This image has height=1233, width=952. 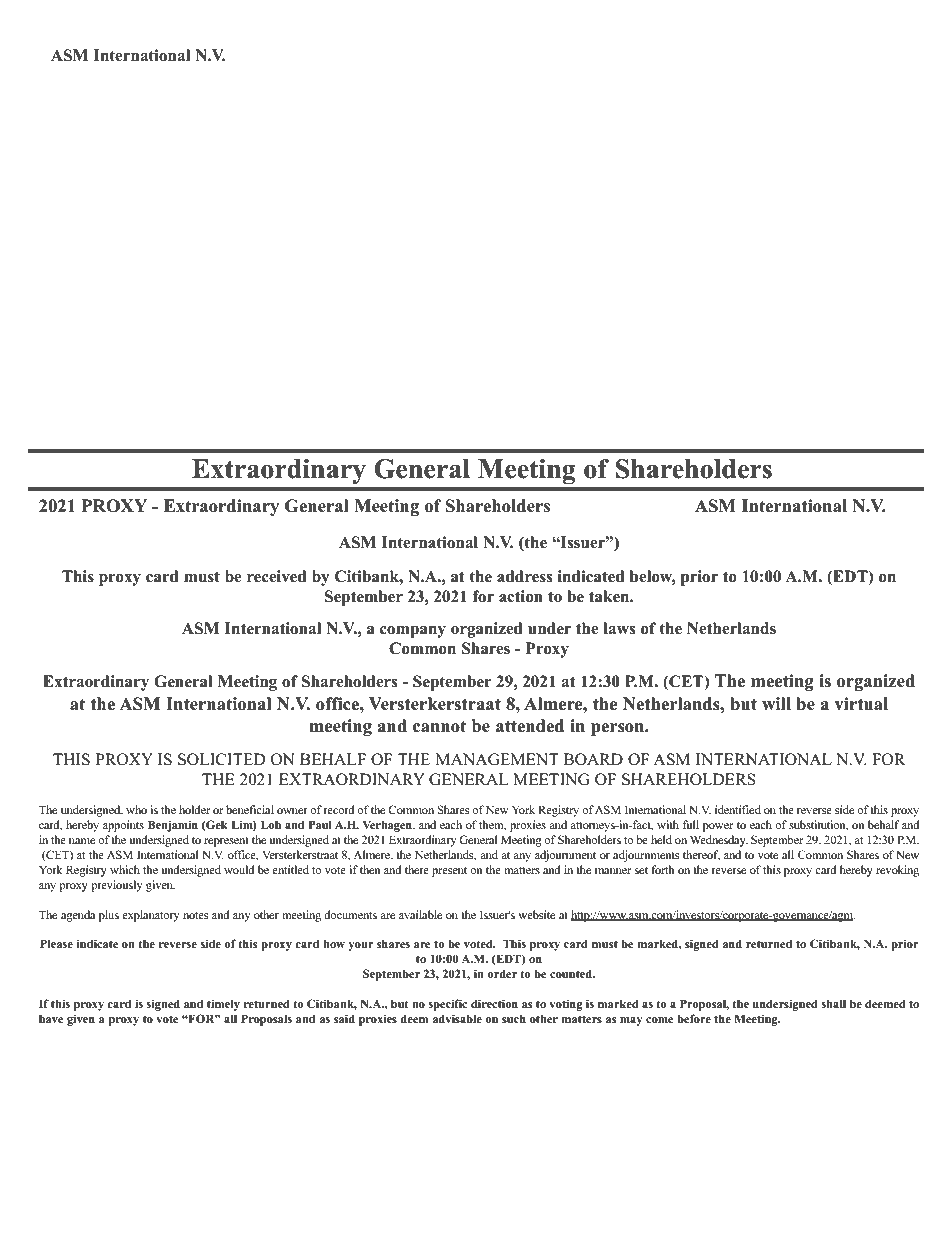 I want to click on SOLICITED, so click(x=221, y=759).
